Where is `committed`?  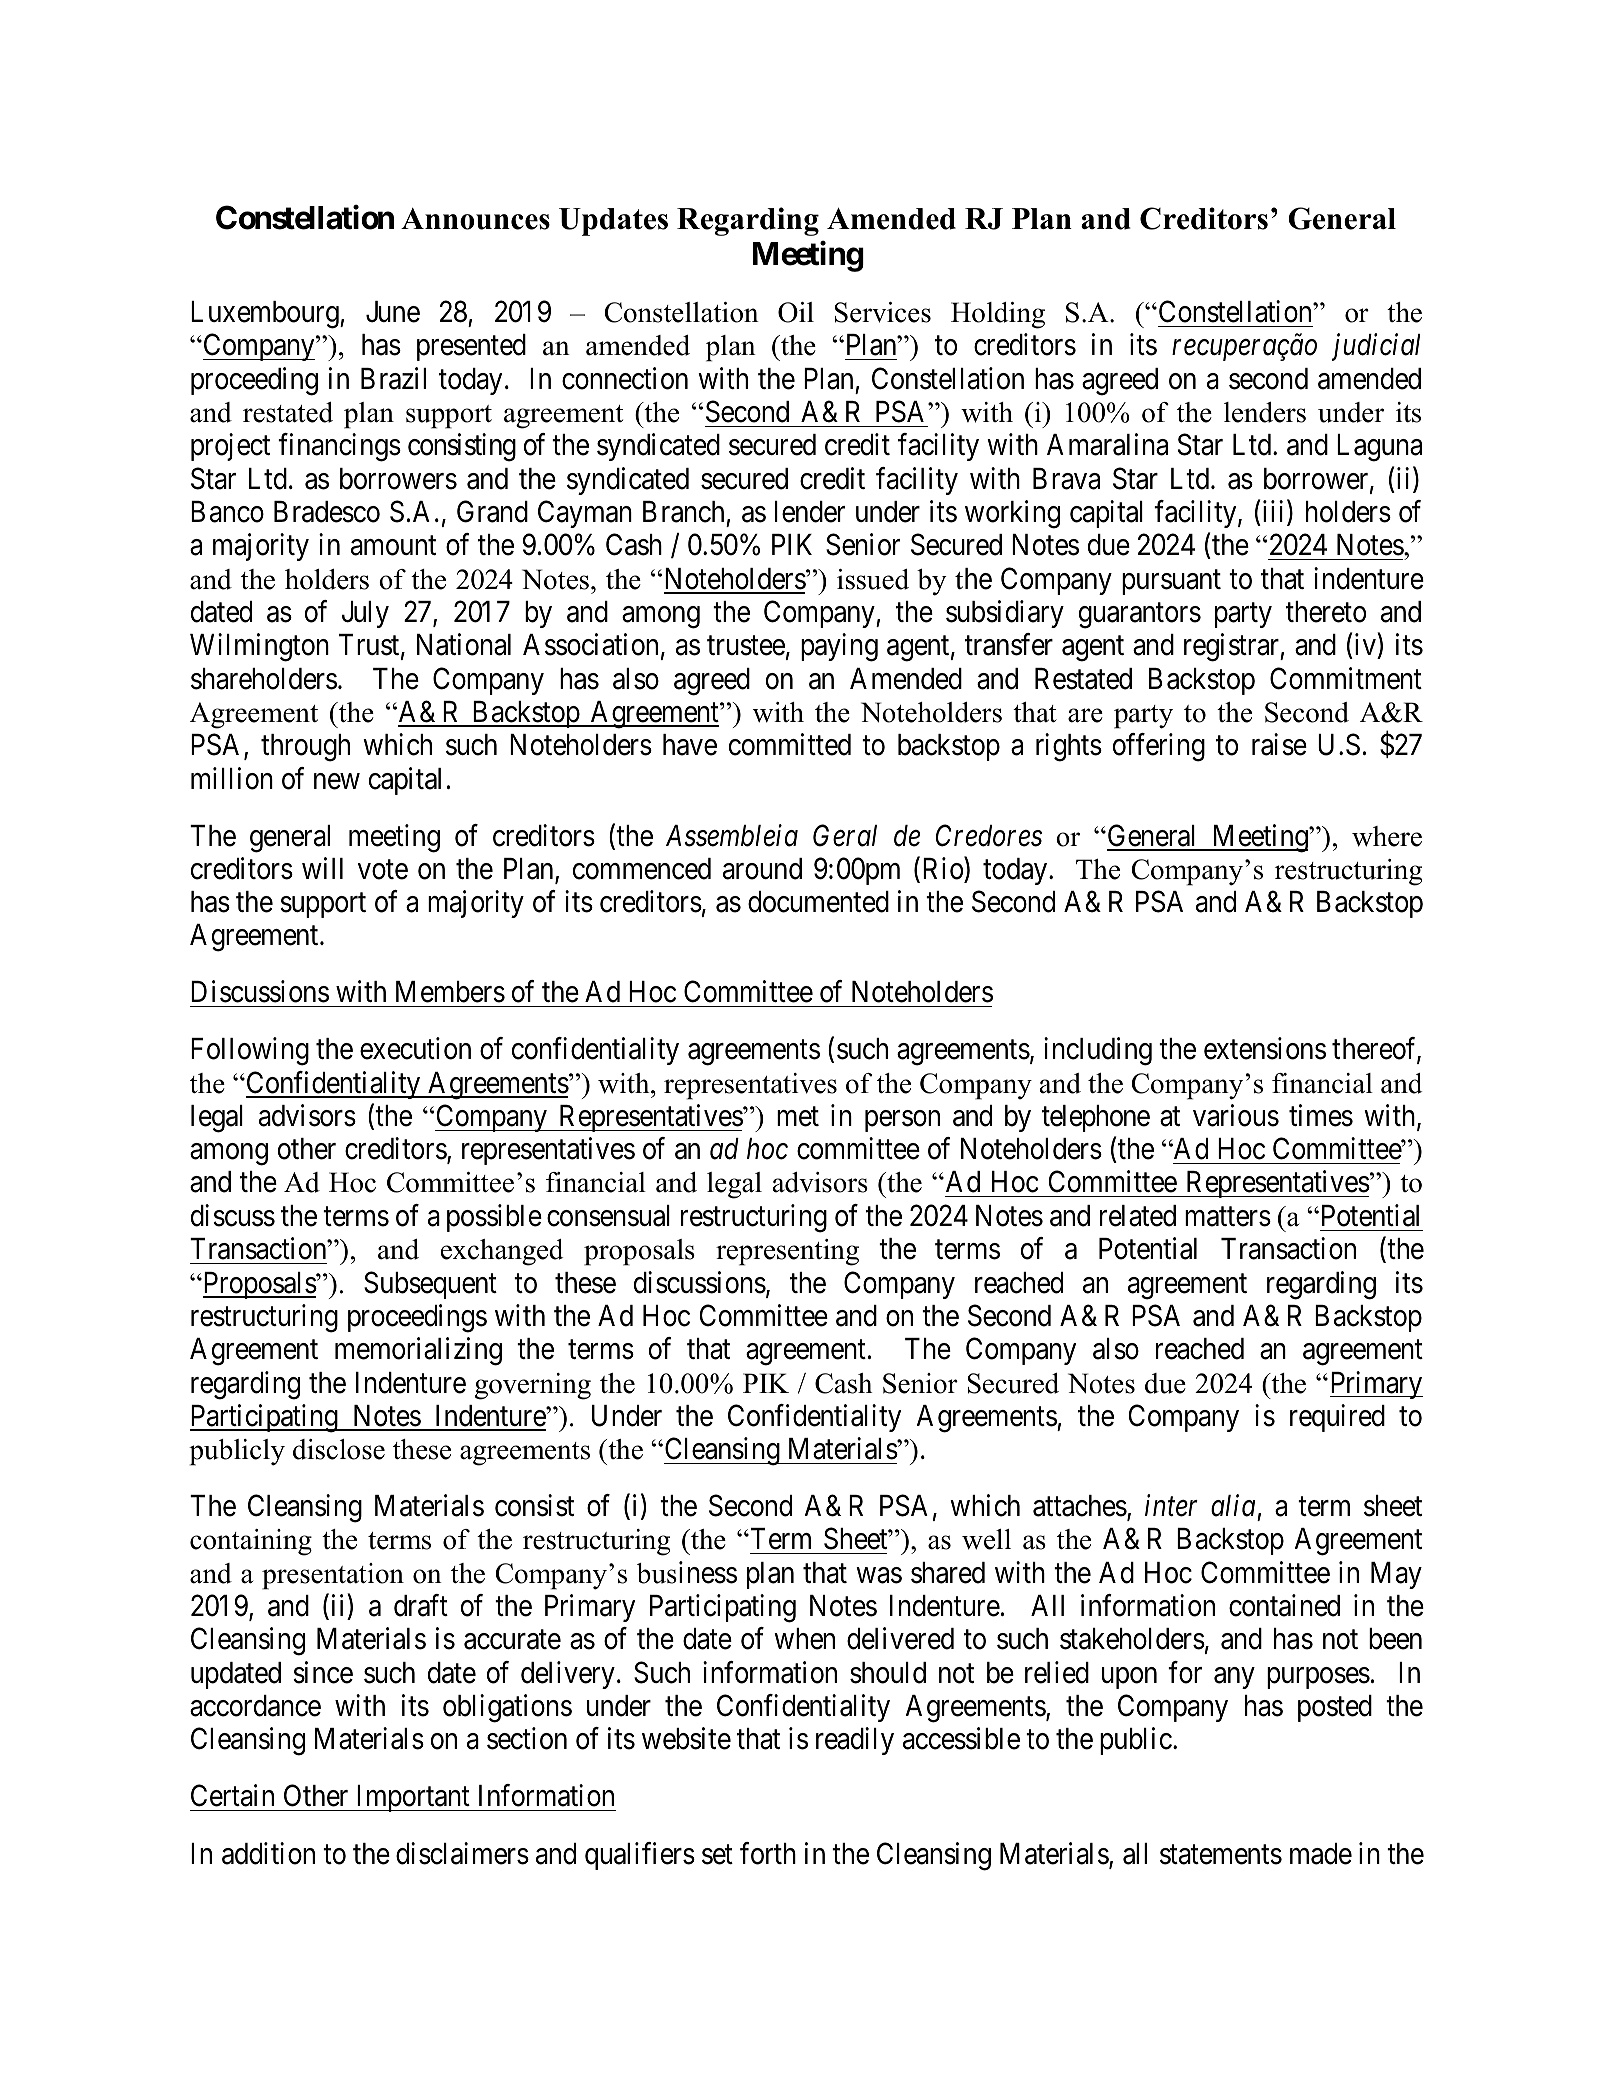
committed is located at coordinates (790, 745).
